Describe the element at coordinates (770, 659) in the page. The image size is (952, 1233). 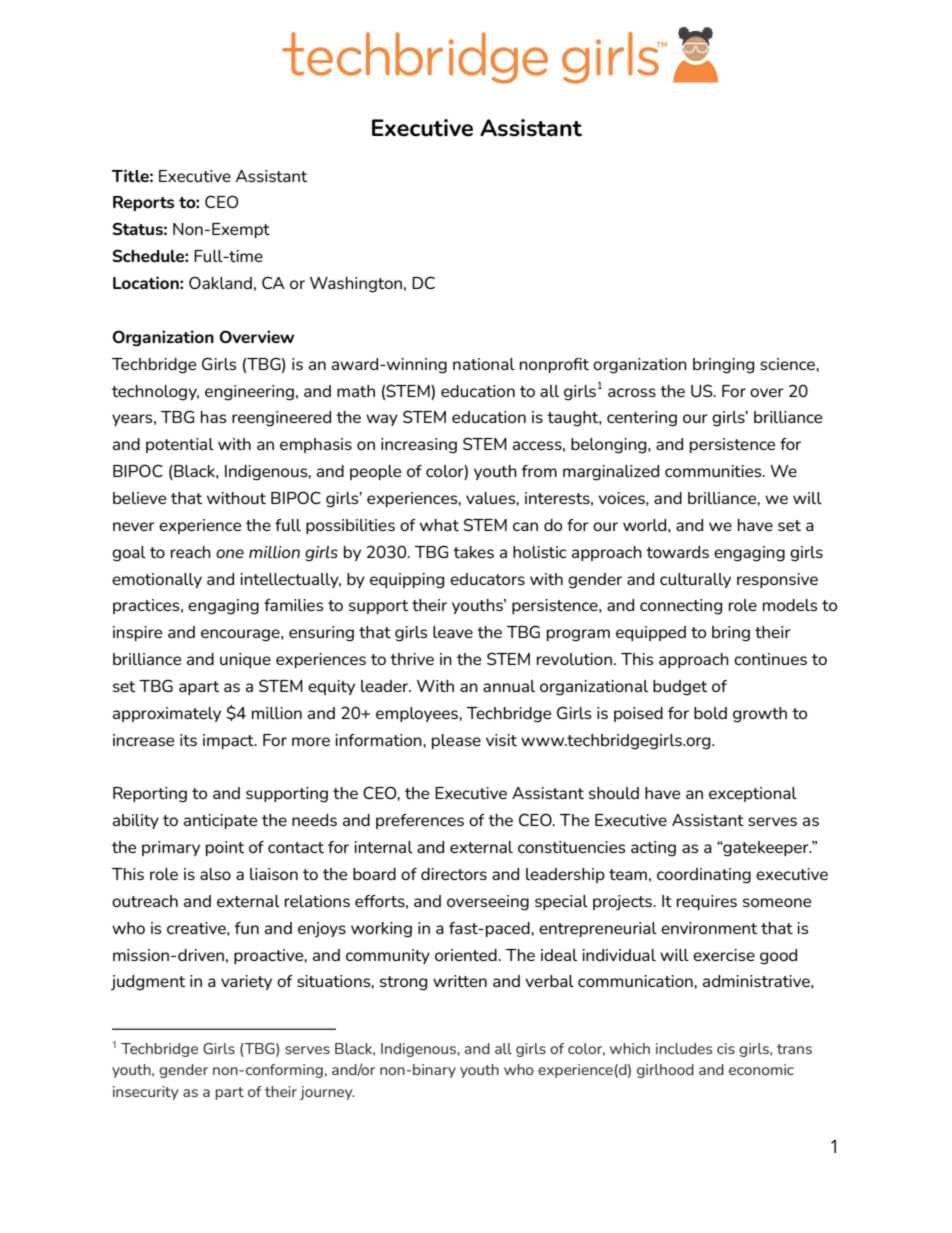
I see `continues` at that location.
